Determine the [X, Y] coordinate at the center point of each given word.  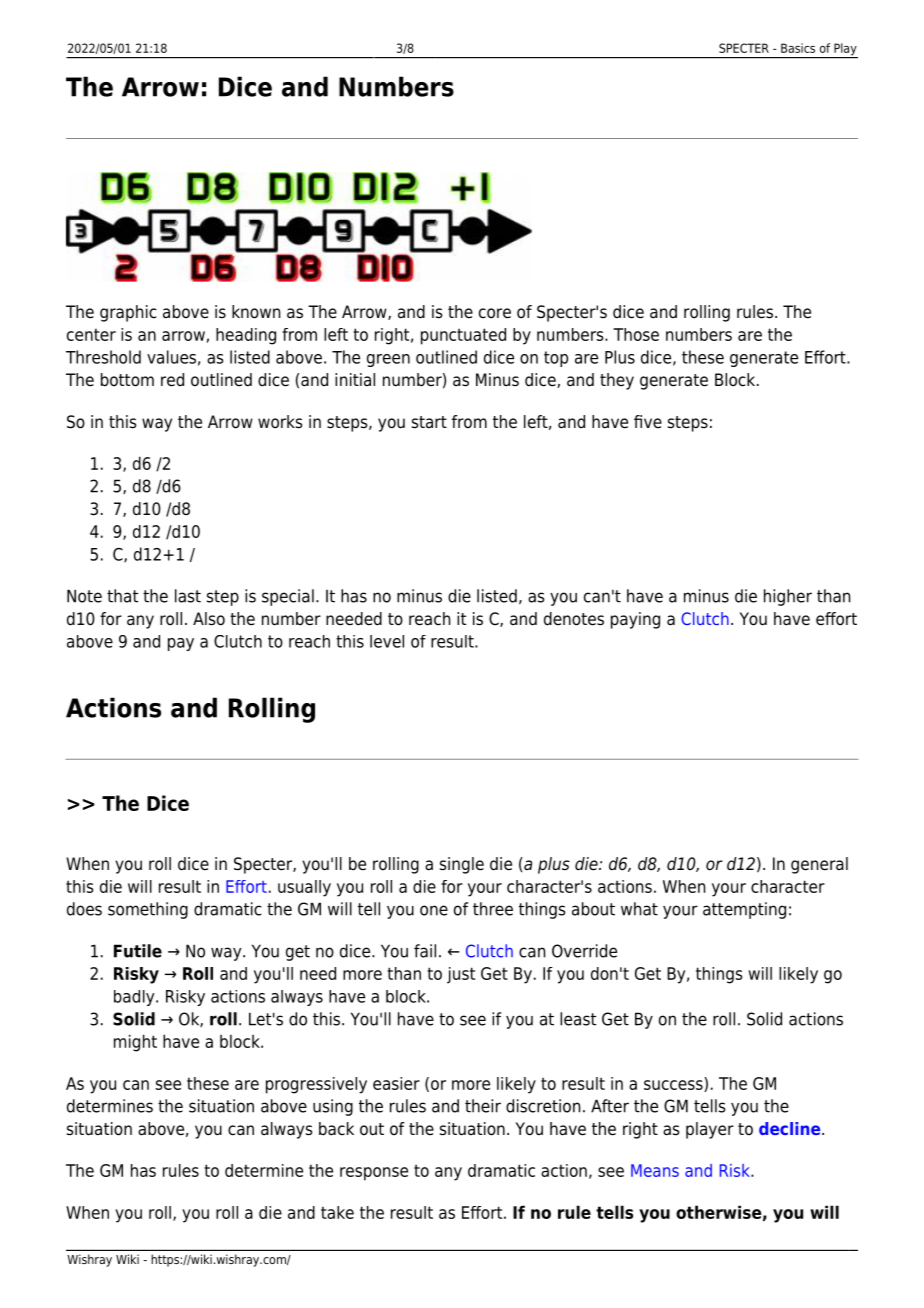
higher [788, 597]
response [374, 1174]
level [387, 641]
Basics [798, 48]
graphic [128, 313]
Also [209, 619]
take [337, 1212]
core [495, 313]
